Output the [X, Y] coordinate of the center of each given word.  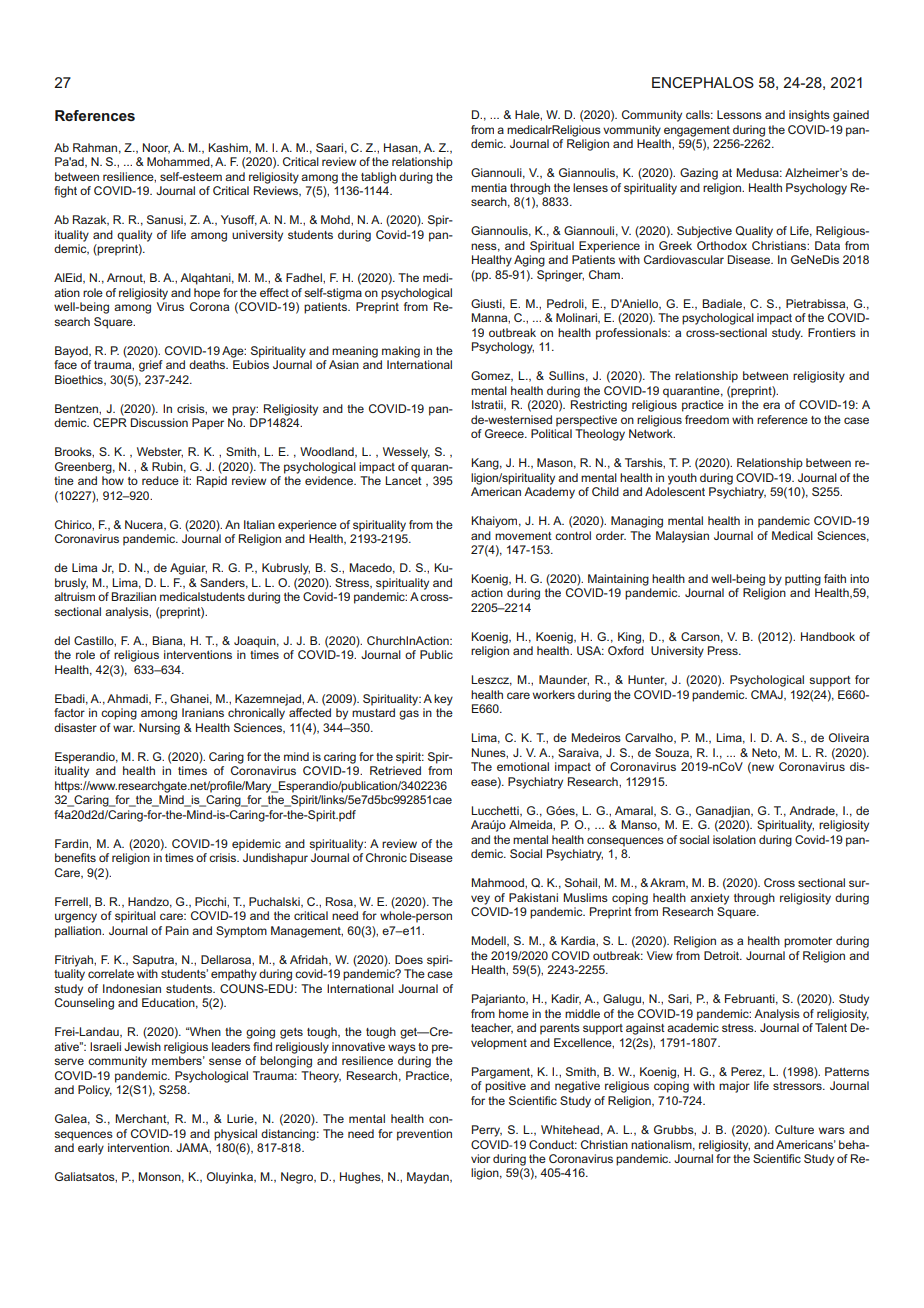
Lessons [739, 114]
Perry [487, 1131]
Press [724, 650]
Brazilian [133, 596]
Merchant [142, 1119]
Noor [156, 148]
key [443, 700]
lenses [590, 187]
